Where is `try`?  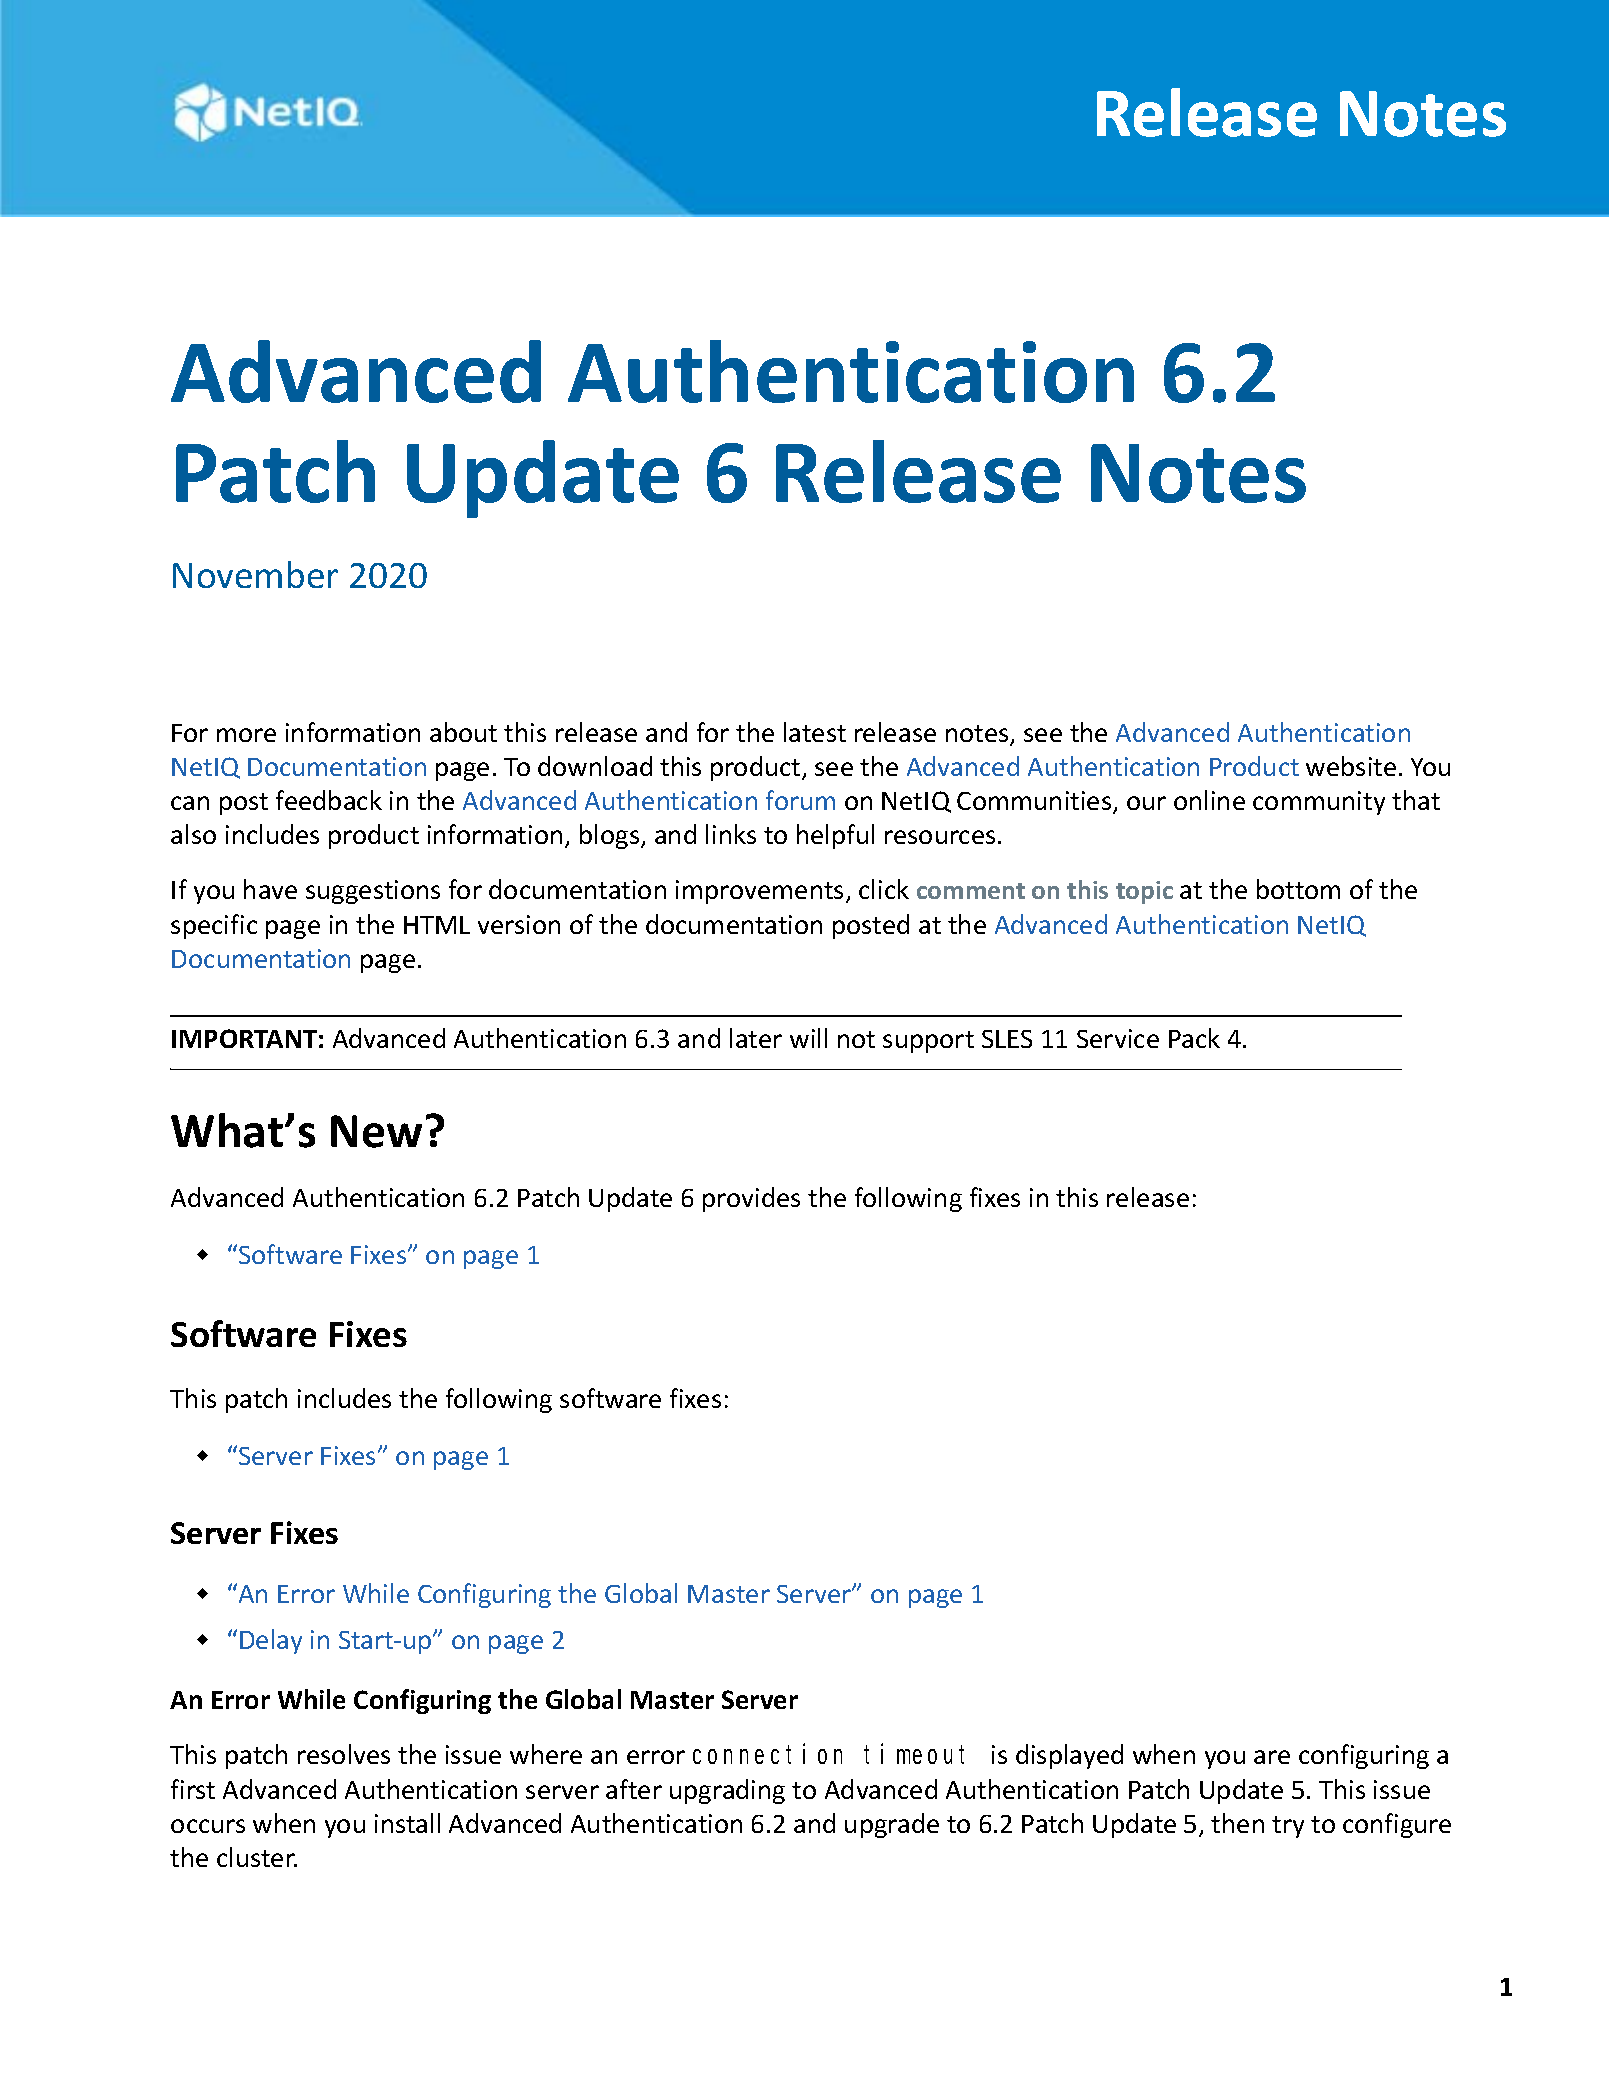 try is located at coordinates (1288, 1827).
